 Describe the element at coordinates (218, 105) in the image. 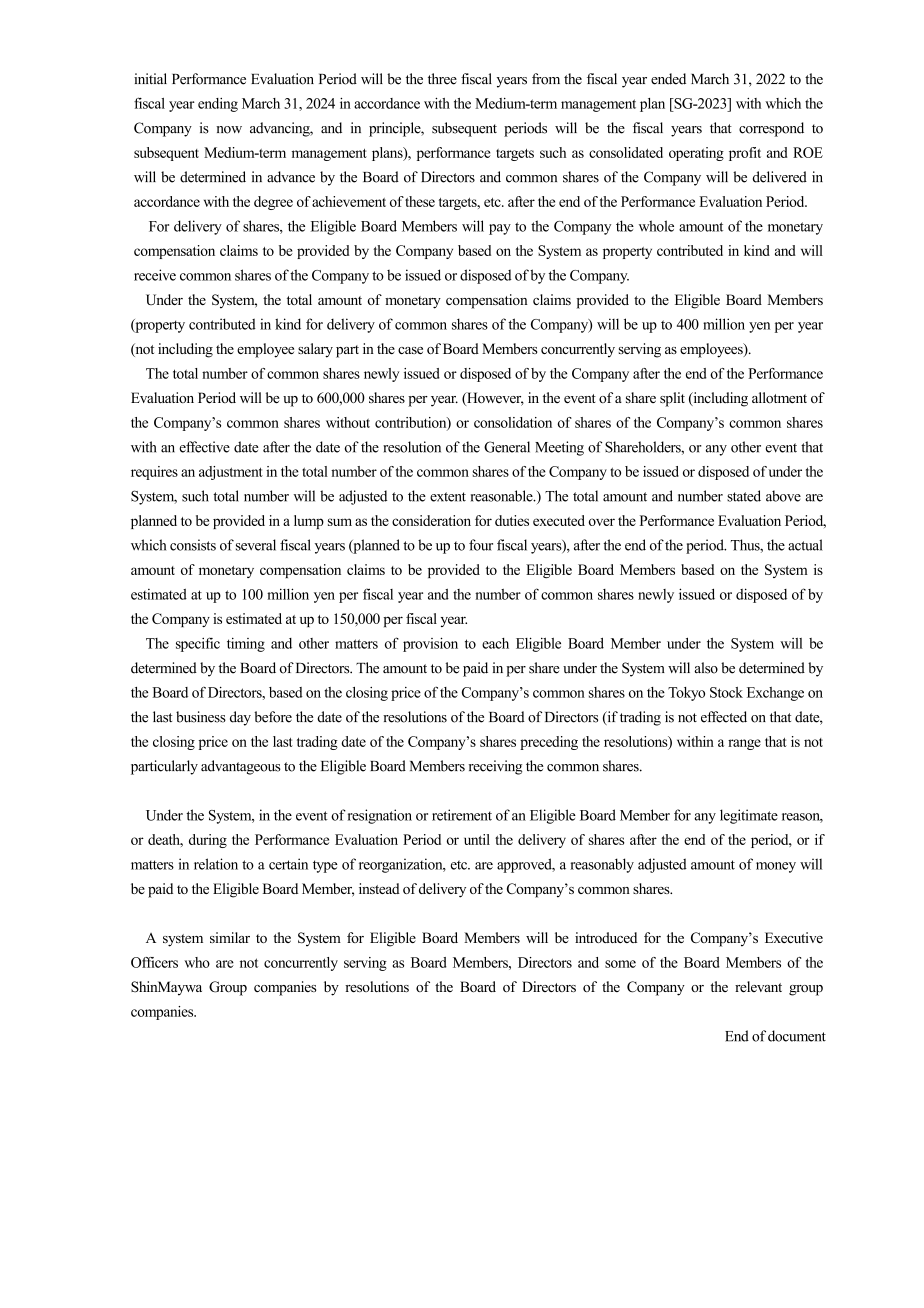

I see `ending` at that location.
